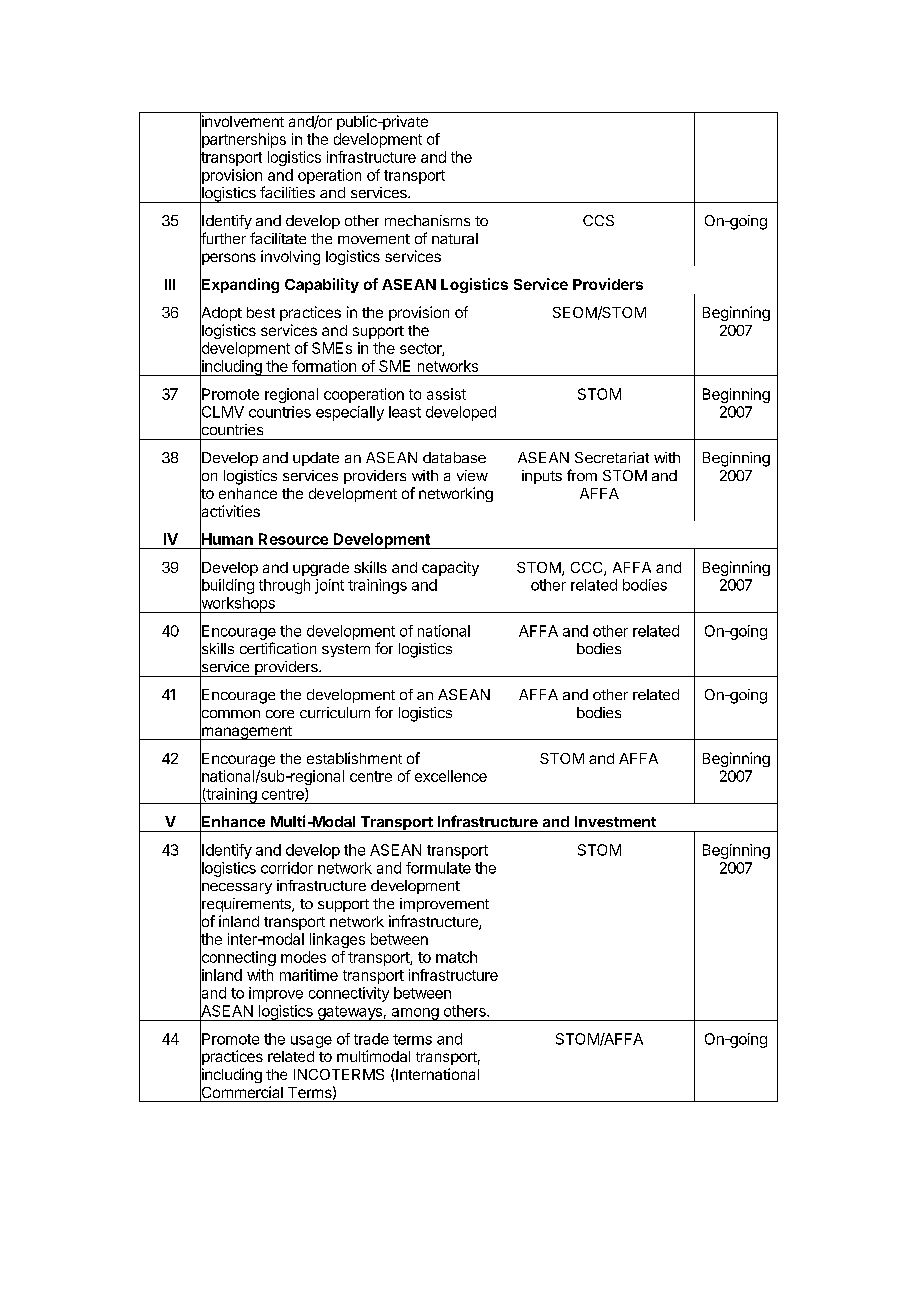 This page has height=1308, width=924. I want to click on connecting, so click(238, 959).
